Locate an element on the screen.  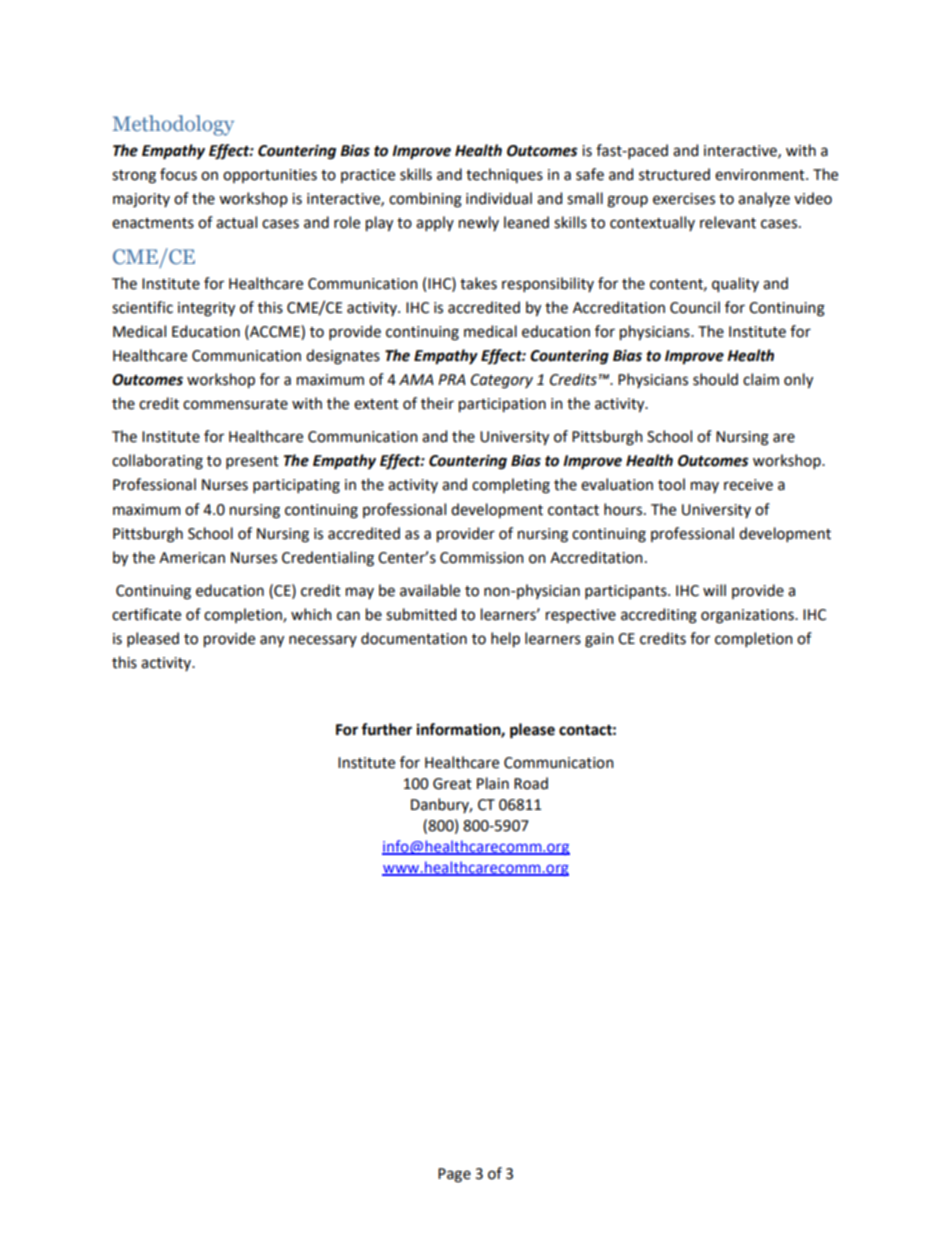
further is located at coordinates (386, 729).
